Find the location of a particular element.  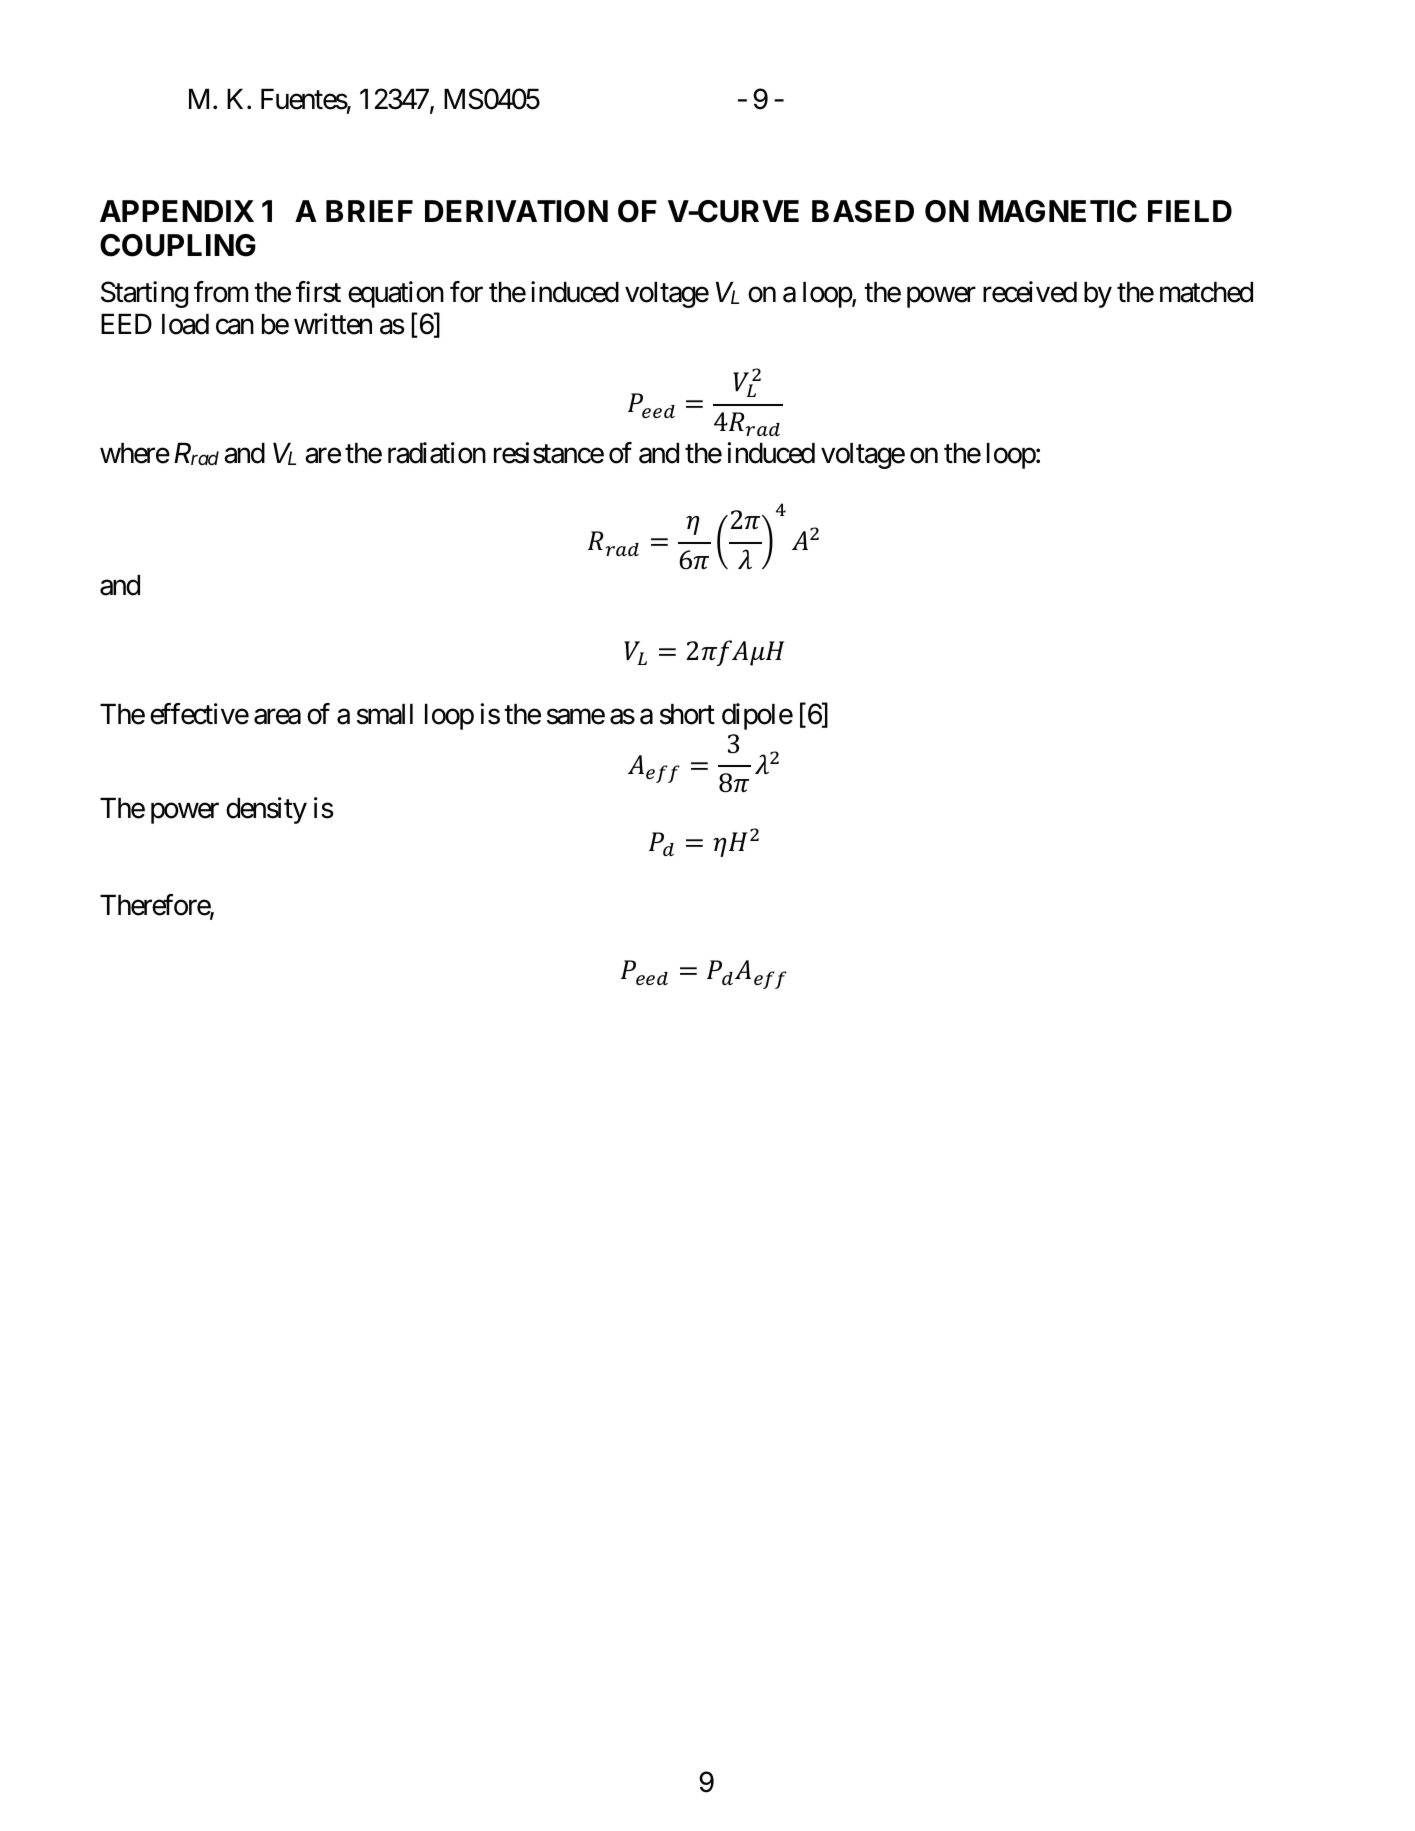

written is located at coordinates (333, 324).
